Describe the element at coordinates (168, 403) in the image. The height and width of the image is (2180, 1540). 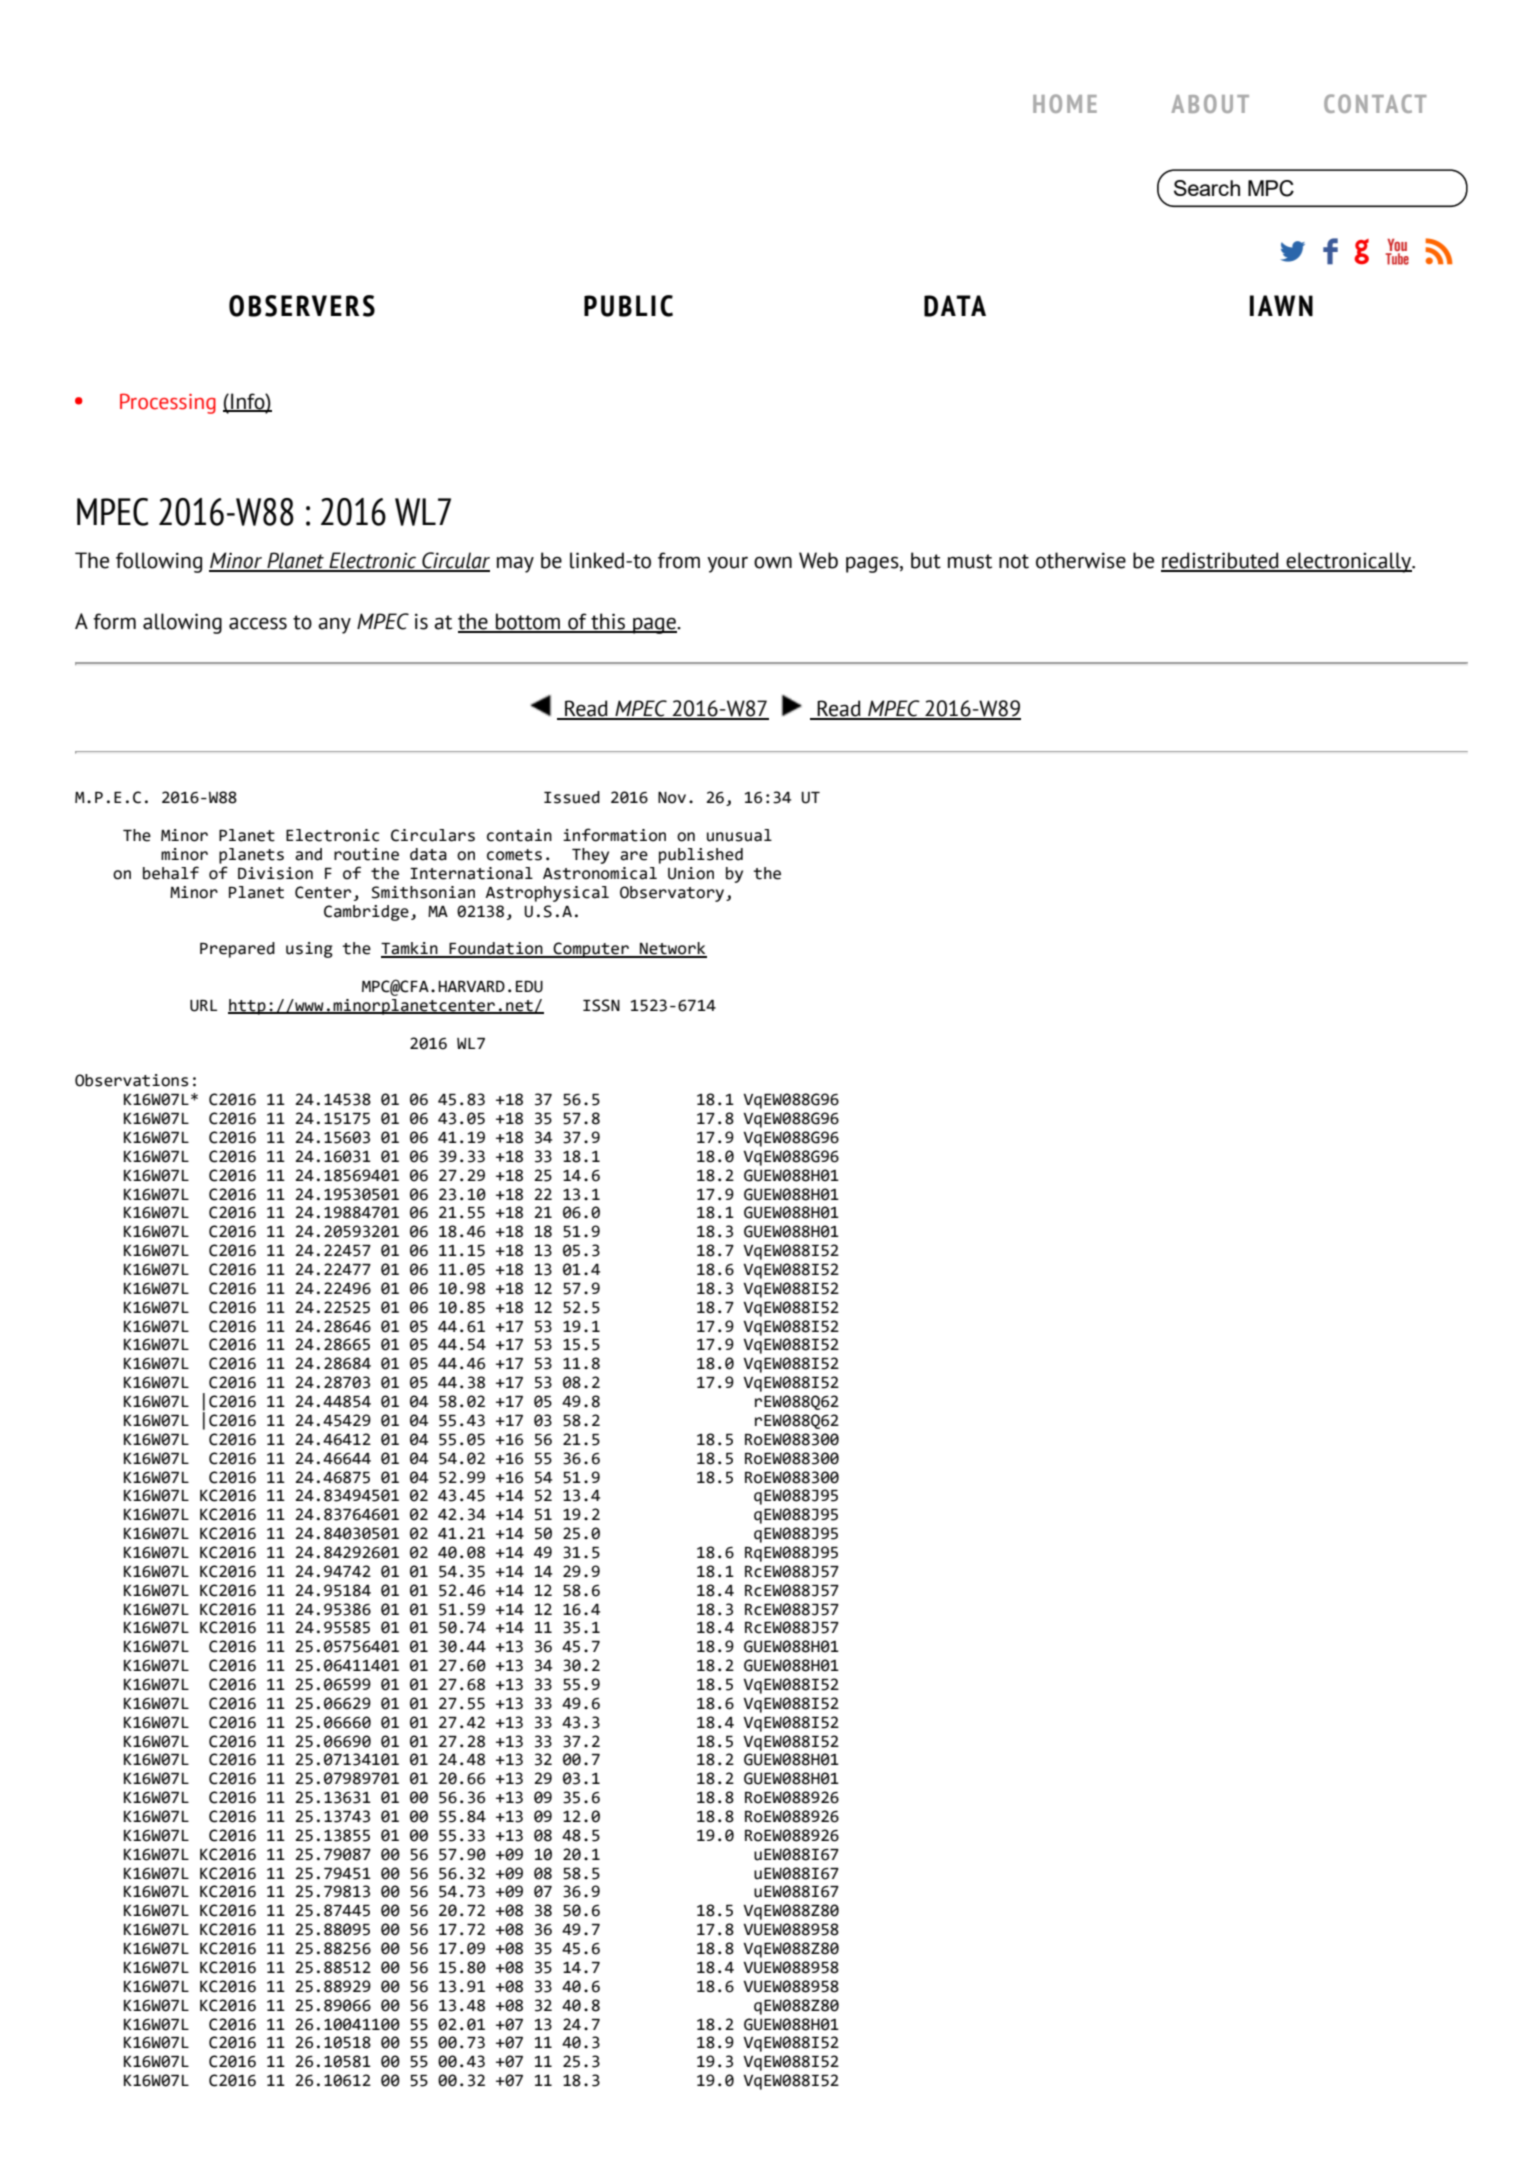
I see `Processing` at that location.
